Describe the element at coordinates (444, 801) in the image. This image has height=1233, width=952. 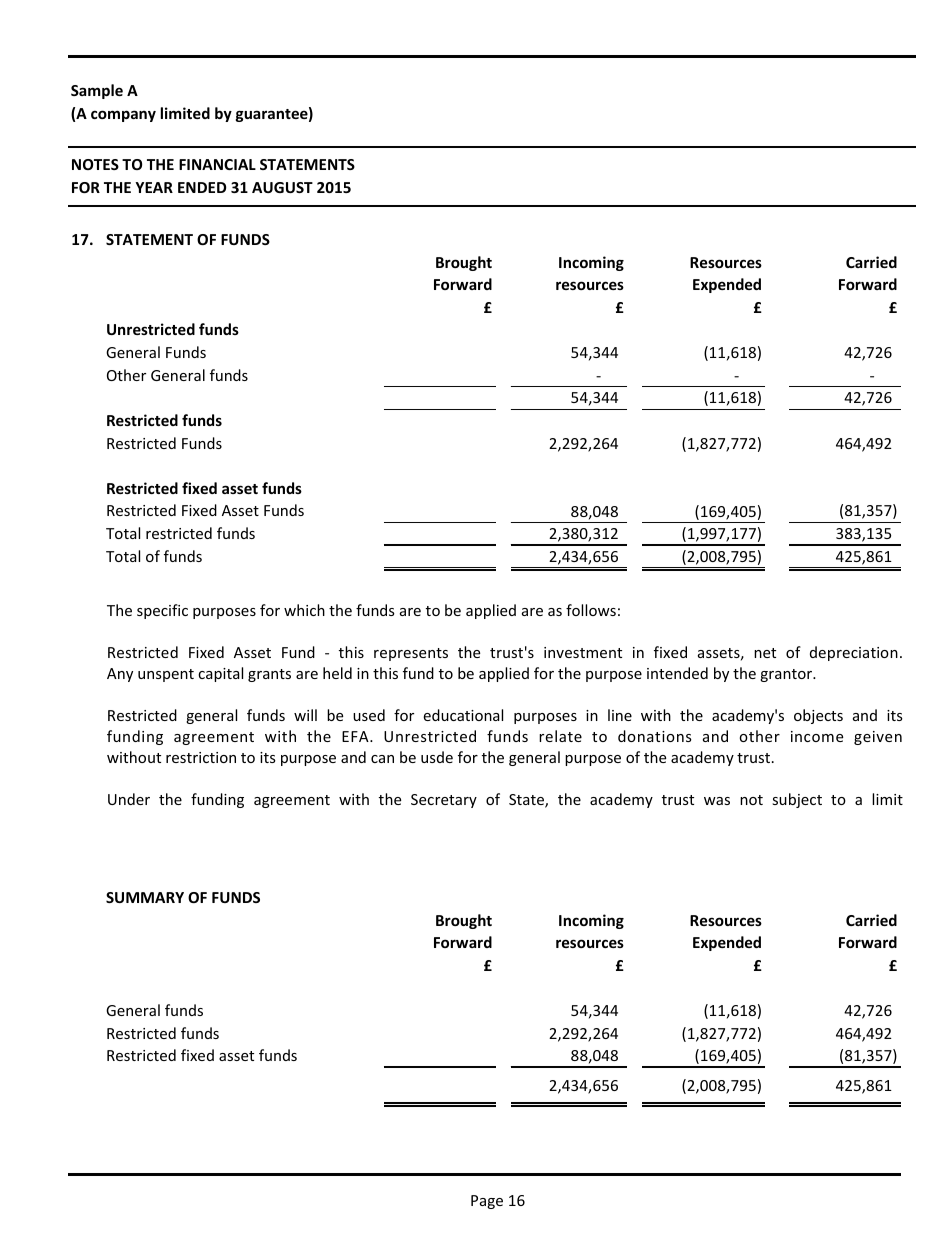
I see `Secretary` at that location.
